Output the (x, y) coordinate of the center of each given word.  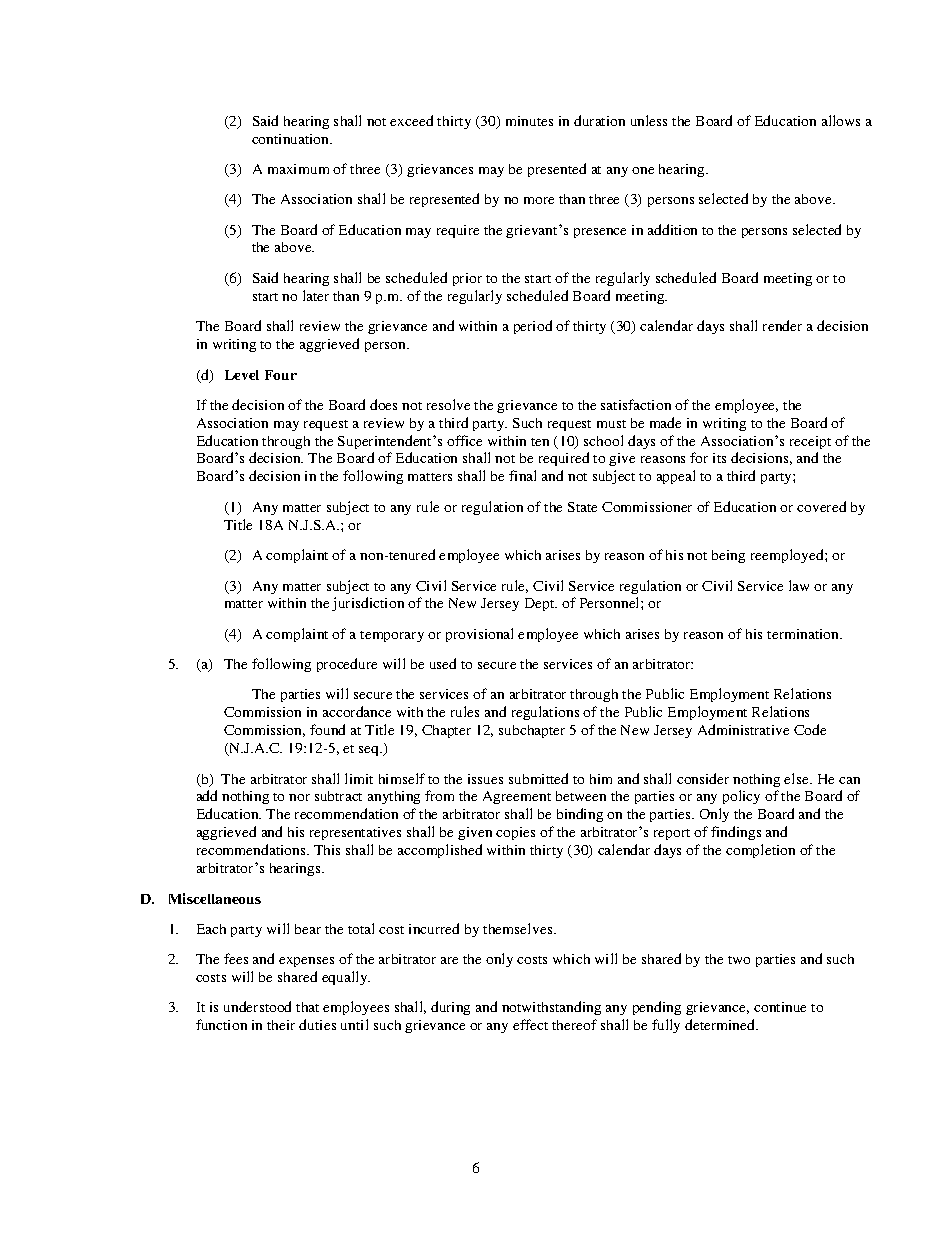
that (307, 1007)
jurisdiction (368, 604)
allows (841, 120)
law (799, 585)
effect (530, 1024)
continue (780, 1007)
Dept (541, 604)
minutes (529, 121)
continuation (292, 139)
